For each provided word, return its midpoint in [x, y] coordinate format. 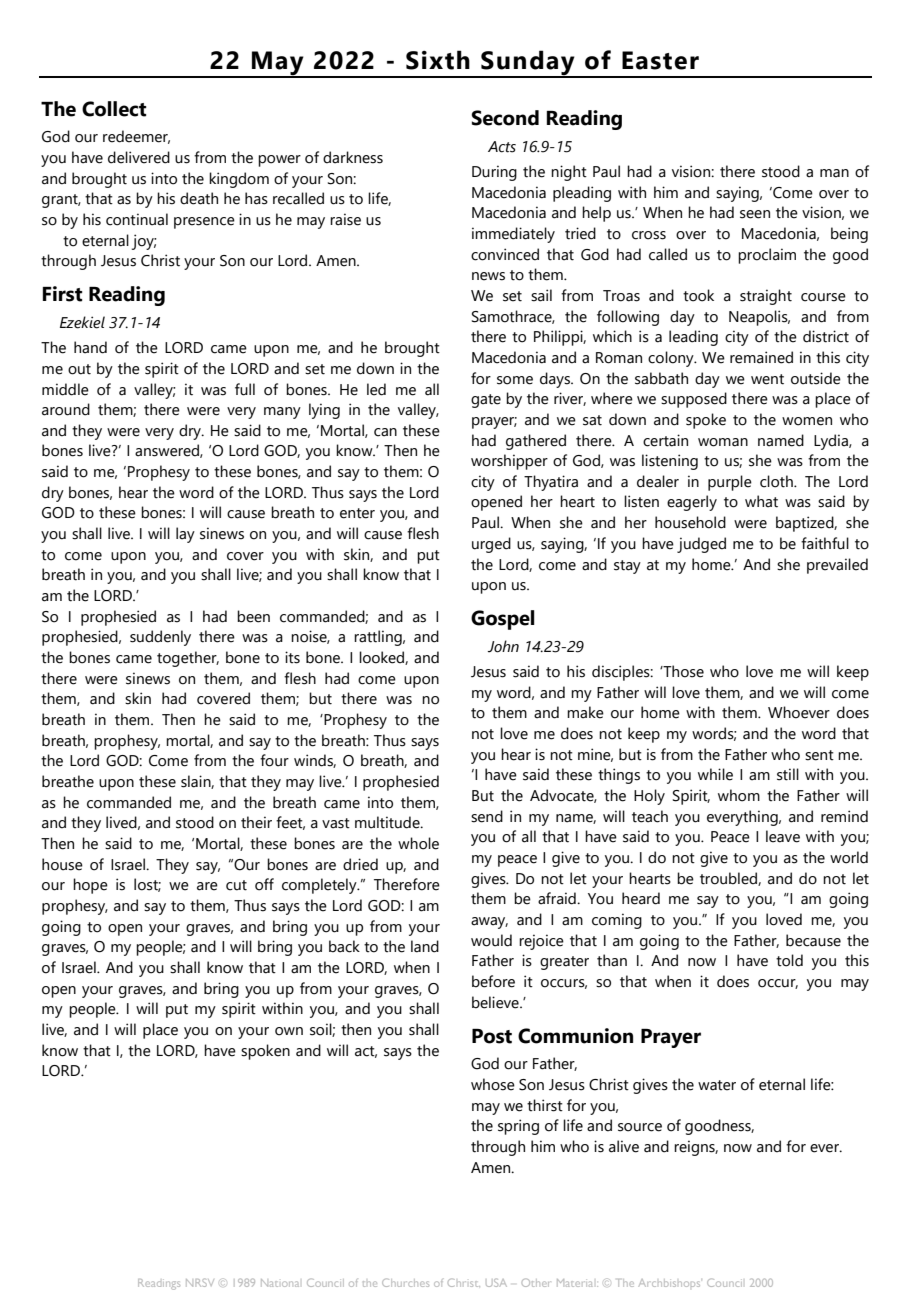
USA [496, 1283]
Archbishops [669, 1283]
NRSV [200, 1282]
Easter [660, 60]
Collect [114, 109]
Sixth [438, 60]
